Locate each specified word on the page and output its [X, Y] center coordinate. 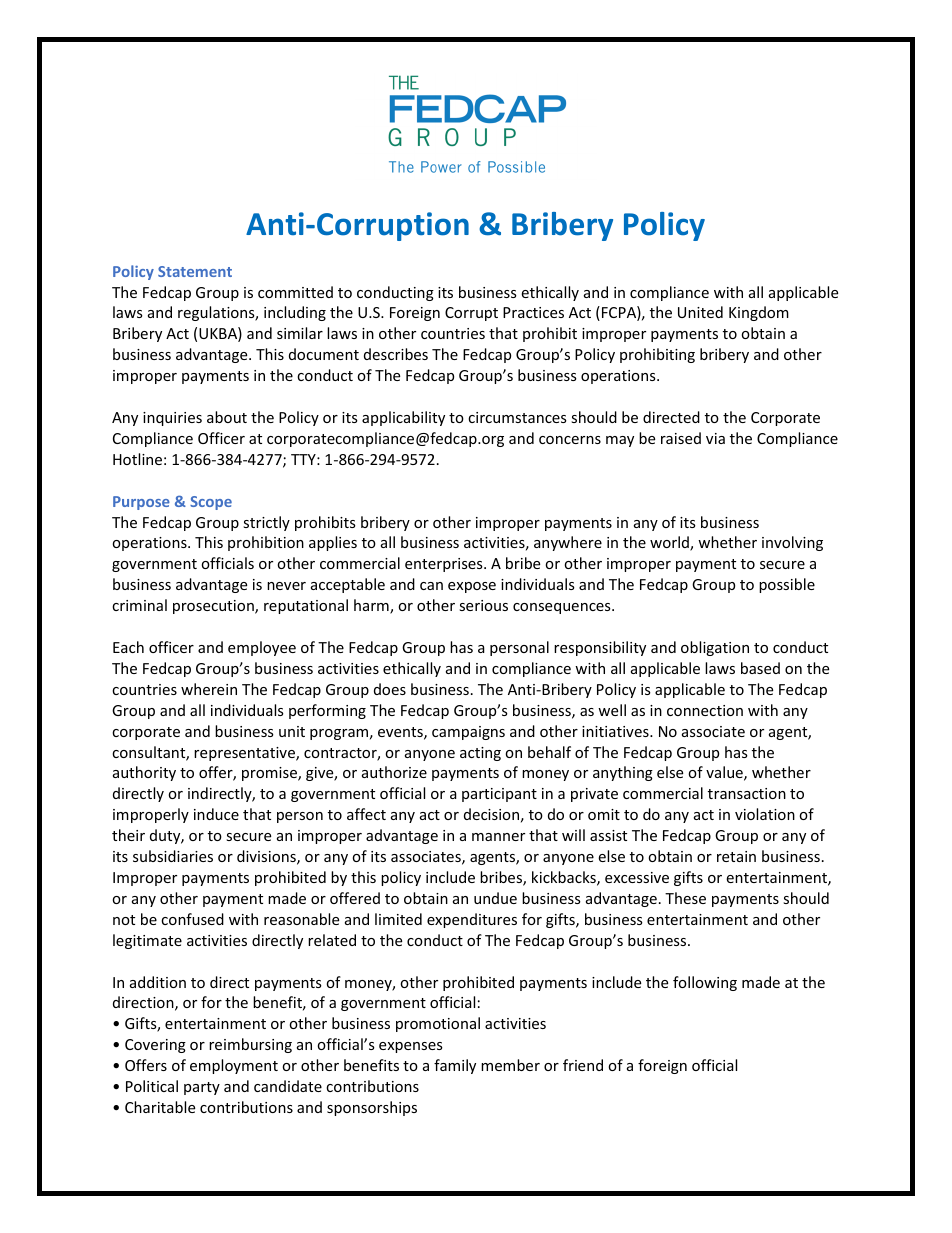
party [202, 1088]
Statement [195, 271]
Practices [533, 312]
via [715, 438]
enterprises [445, 565]
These [685, 898]
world [670, 543]
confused [192, 919]
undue [495, 898]
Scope [211, 503]
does [390, 689]
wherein [209, 689]
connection [705, 710]
